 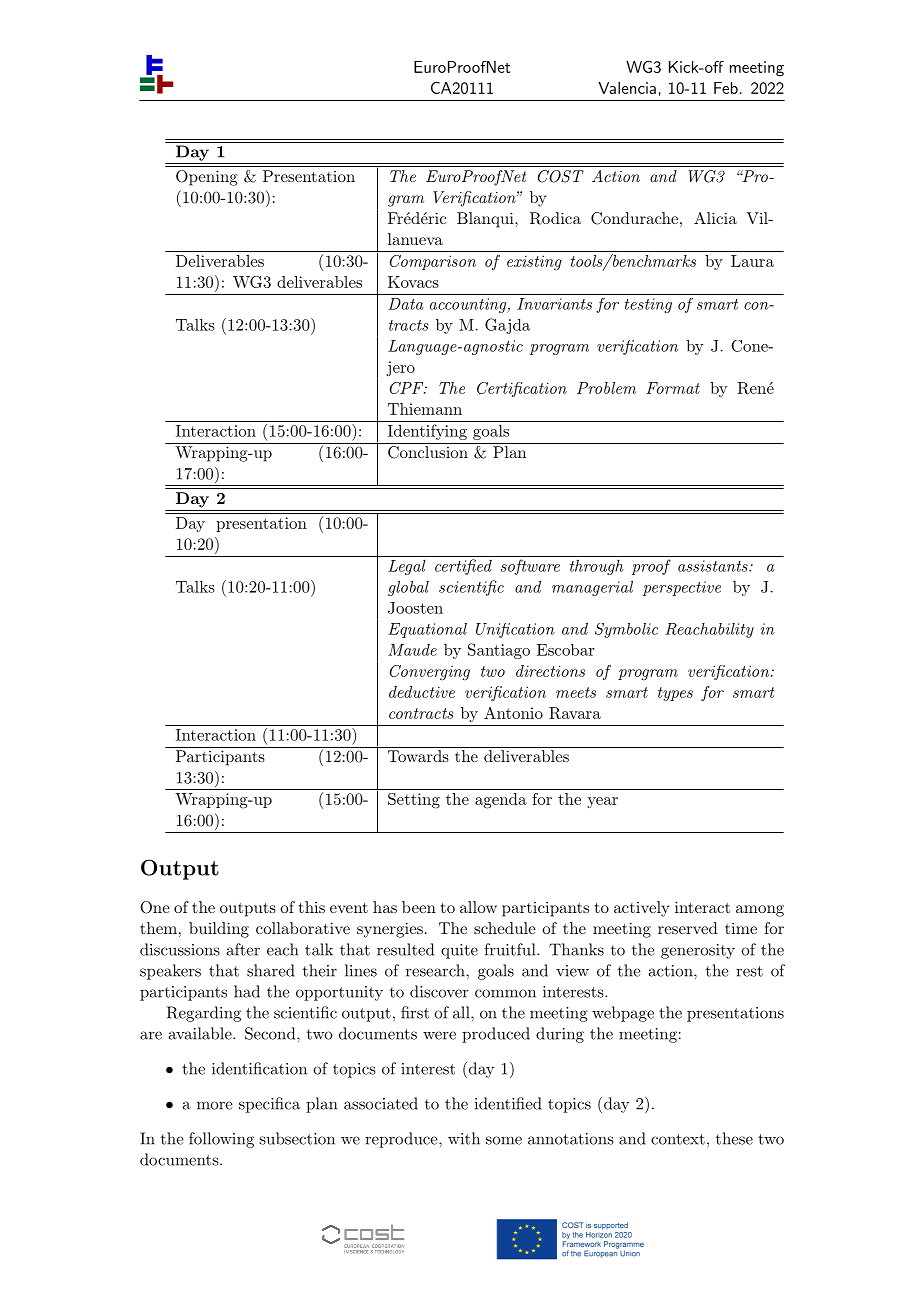 I want to click on certified, so click(x=463, y=567).
